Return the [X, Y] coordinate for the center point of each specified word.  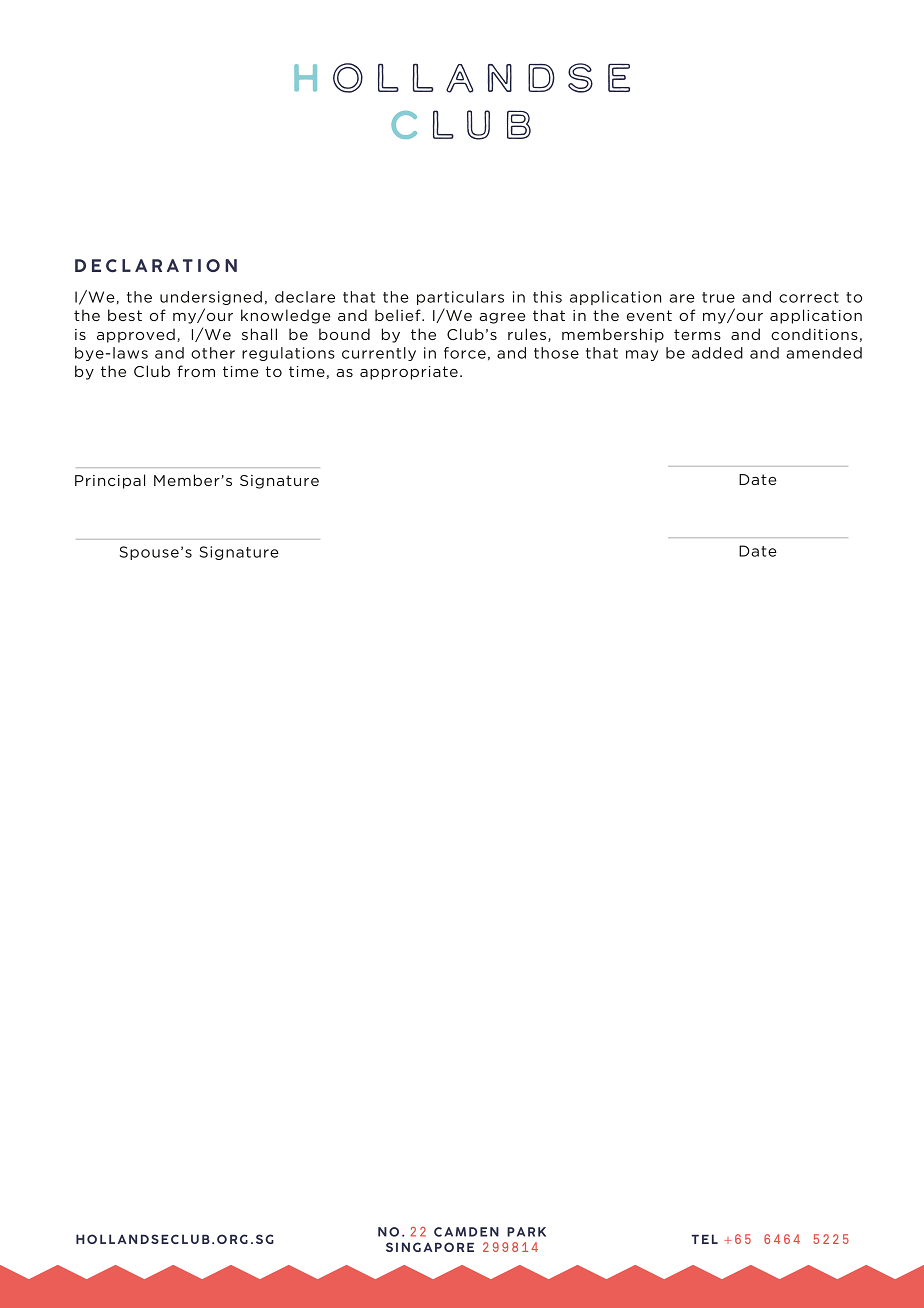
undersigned [211, 298]
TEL [704, 1239]
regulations [288, 354]
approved [136, 335]
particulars [460, 298]
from [196, 371]
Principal [110, 481]
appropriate [409, 373]
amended [824, 353]
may [642, 355]
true [718, 297]
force [465, 353]
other [213, 353]
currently [379, 354]
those [556, 353]
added [717, 353]
